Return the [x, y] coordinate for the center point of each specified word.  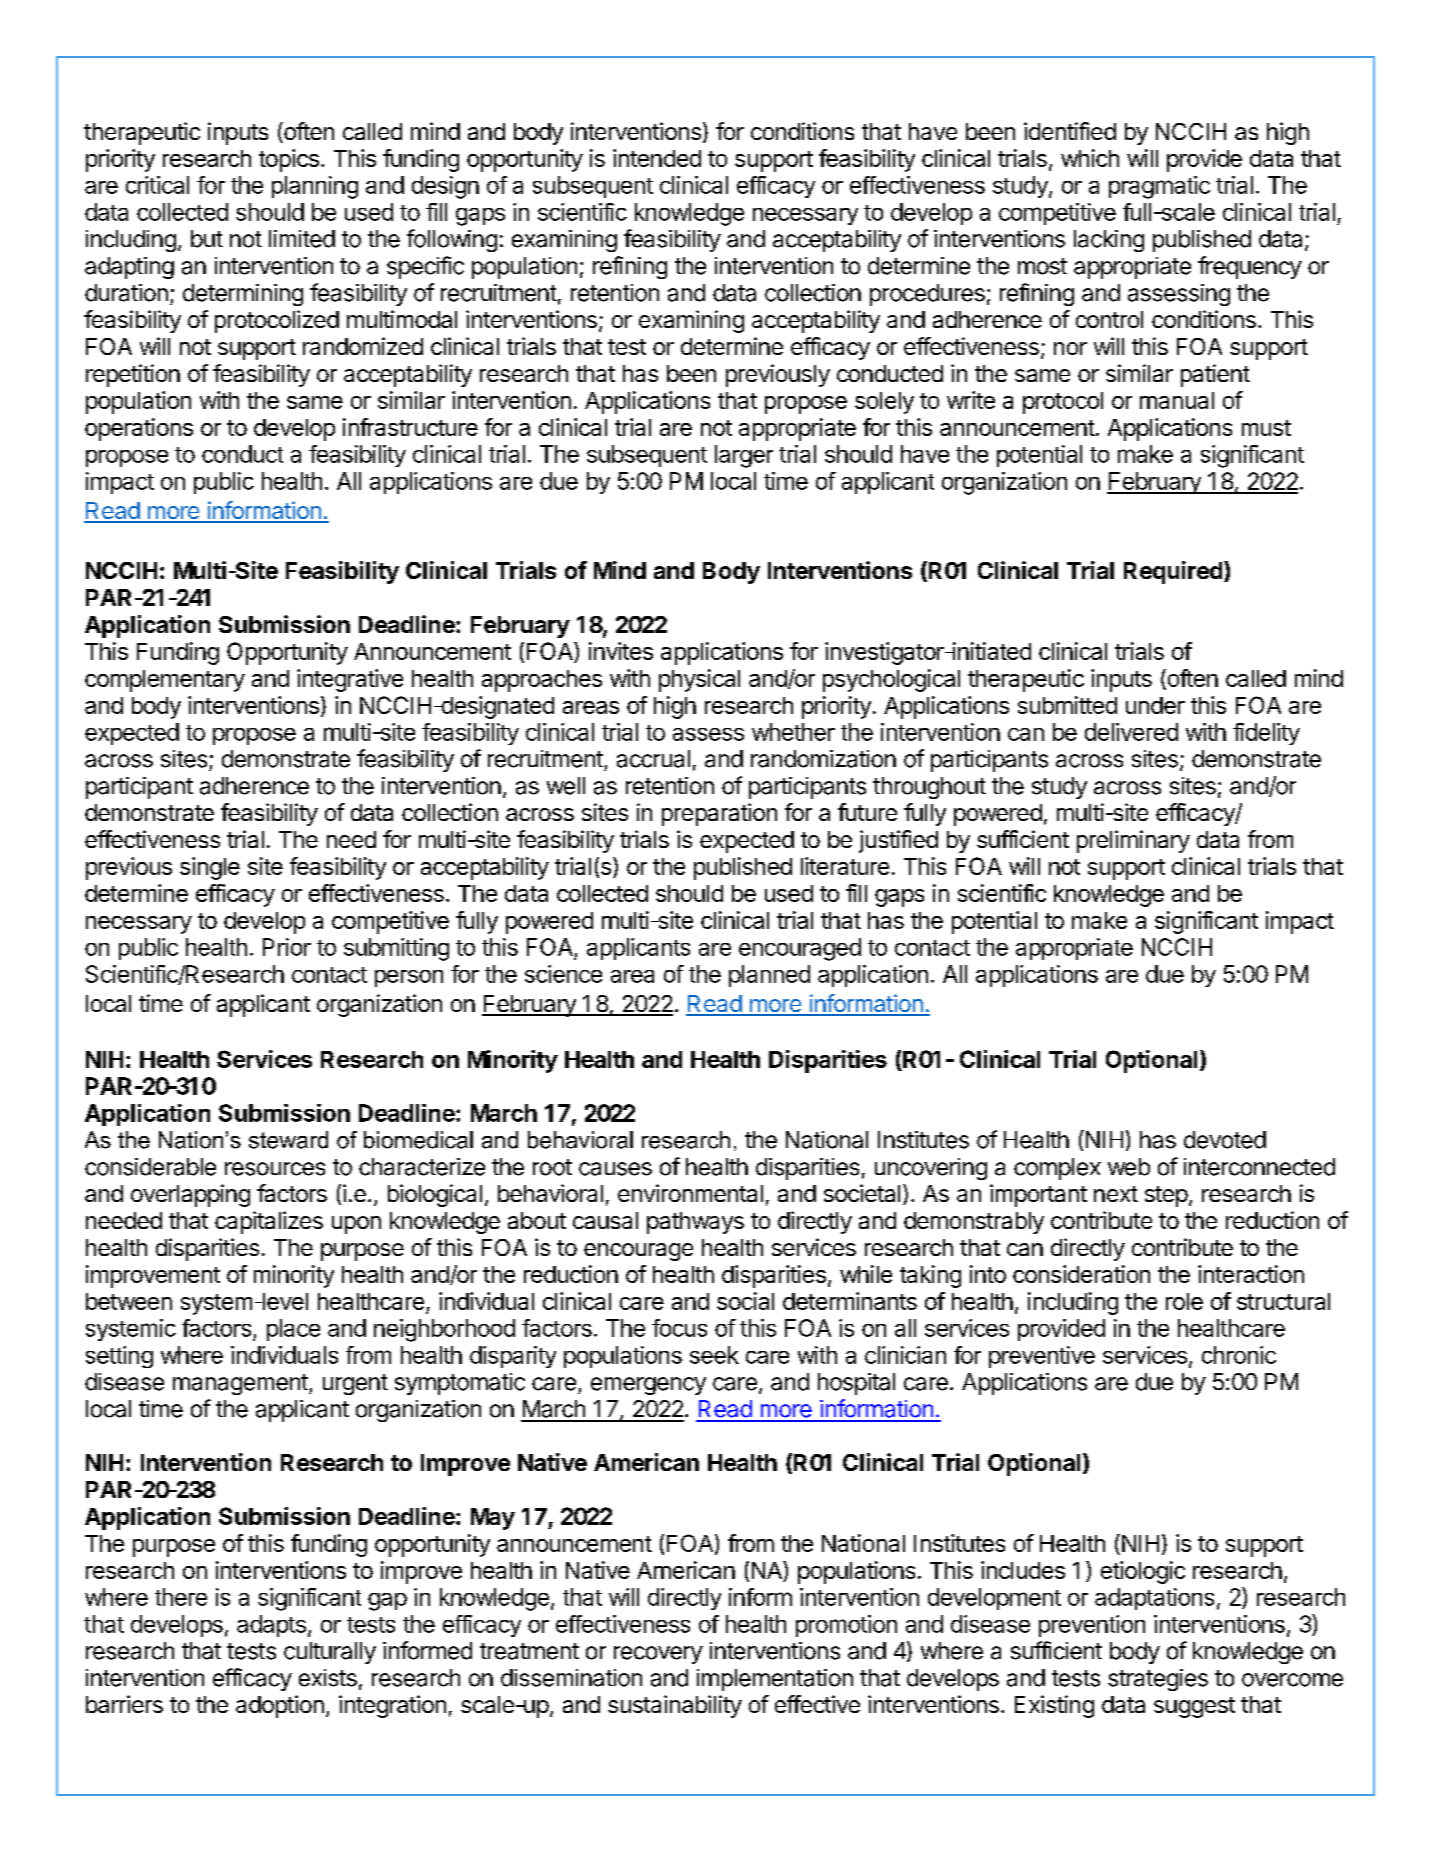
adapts [271, 1626]
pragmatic [1159, 187]
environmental [690, 1193]
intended [657, 158]
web [1129, 1167]
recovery [658, 1655]
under [1155, 705]
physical [699, 680]
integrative [350, 680]
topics [289, 160]
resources [275, 1169]
